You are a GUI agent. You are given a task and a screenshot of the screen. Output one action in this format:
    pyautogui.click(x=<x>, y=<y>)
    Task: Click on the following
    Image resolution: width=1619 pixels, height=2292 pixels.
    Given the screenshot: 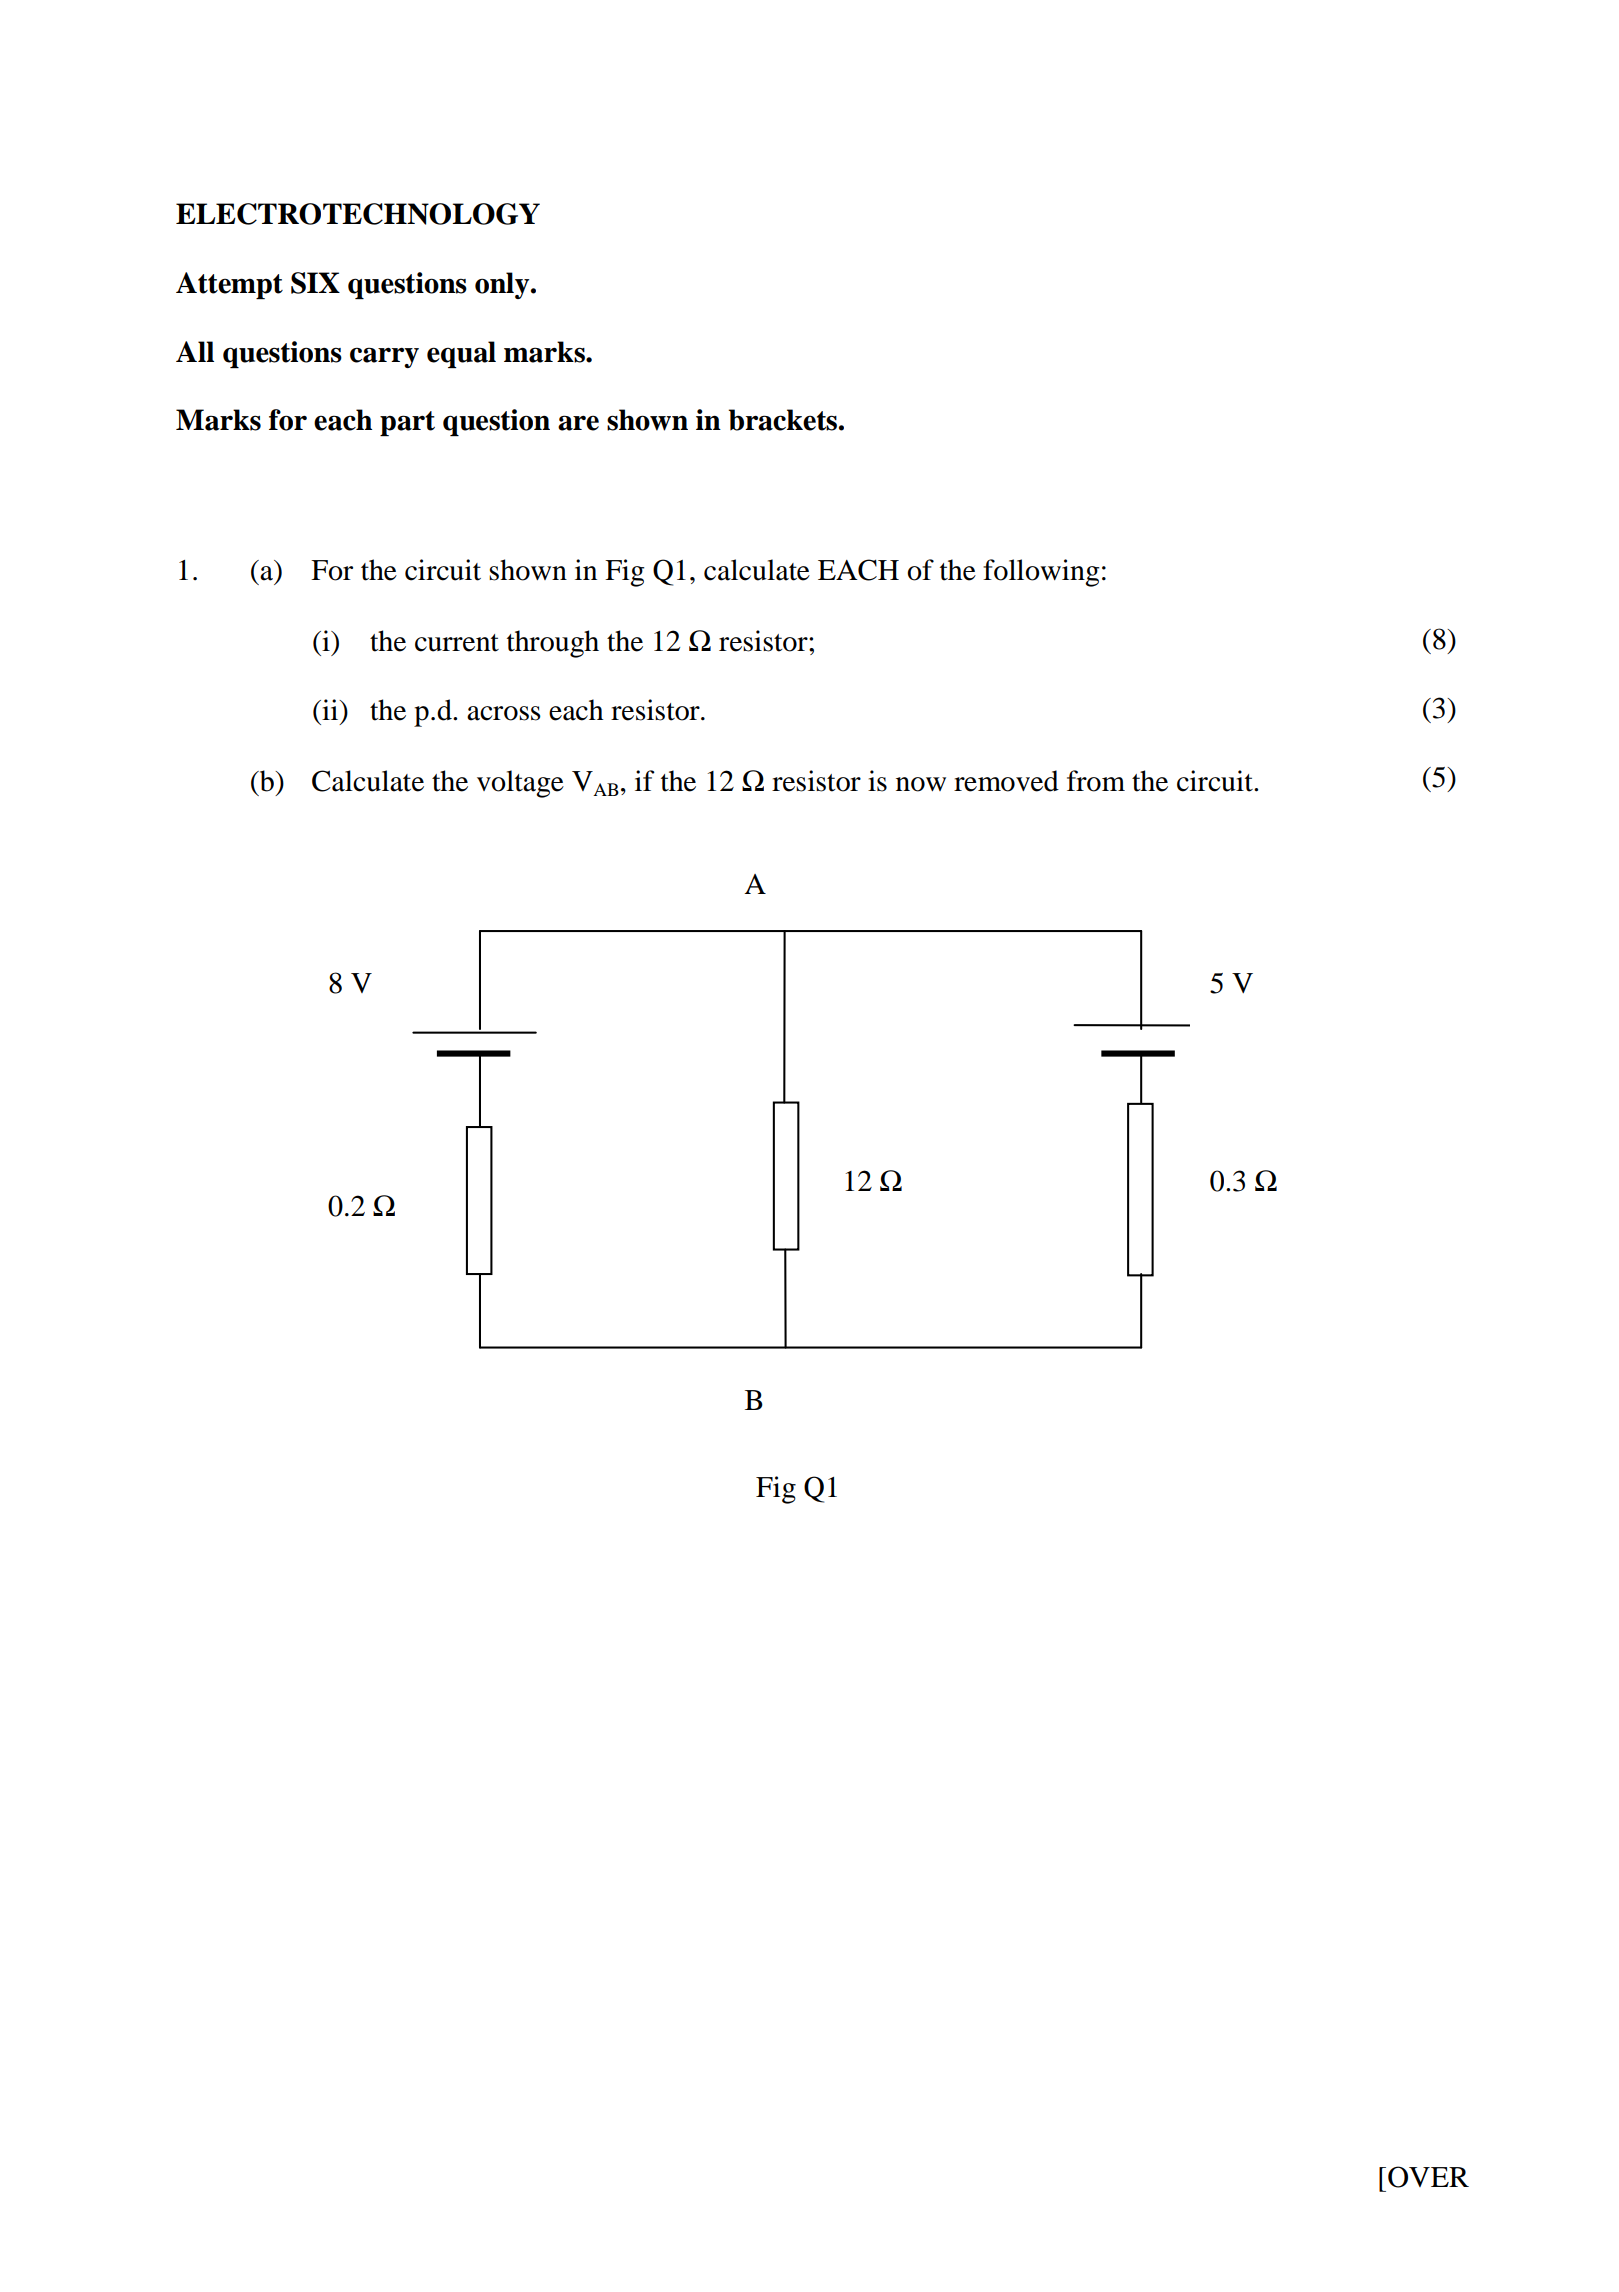 What is the action you would take?
    pyautogui.click(x=1041, y=573)
